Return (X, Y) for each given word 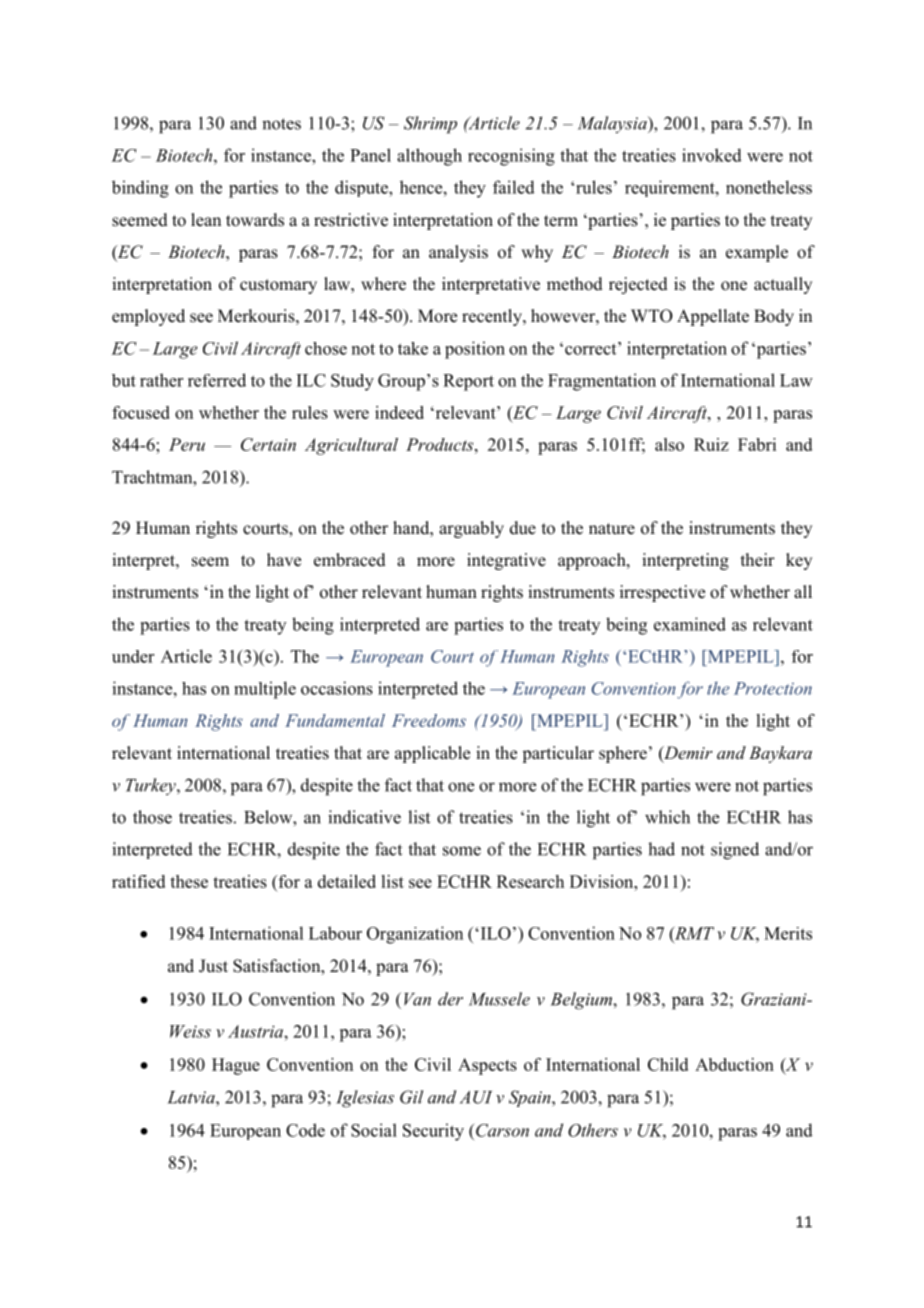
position (475, 350)
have (284, 560)
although (429, 157)
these (189, 881)
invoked (712, 155)
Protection (773, 688)
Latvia (192, 1097)
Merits (788, 933)
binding (140, 189)
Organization (415, 935)
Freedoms (429, 720)
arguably (471, 529)
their (758, 560)
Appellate (713, 317)
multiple (265, 690)
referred (217, 380)
